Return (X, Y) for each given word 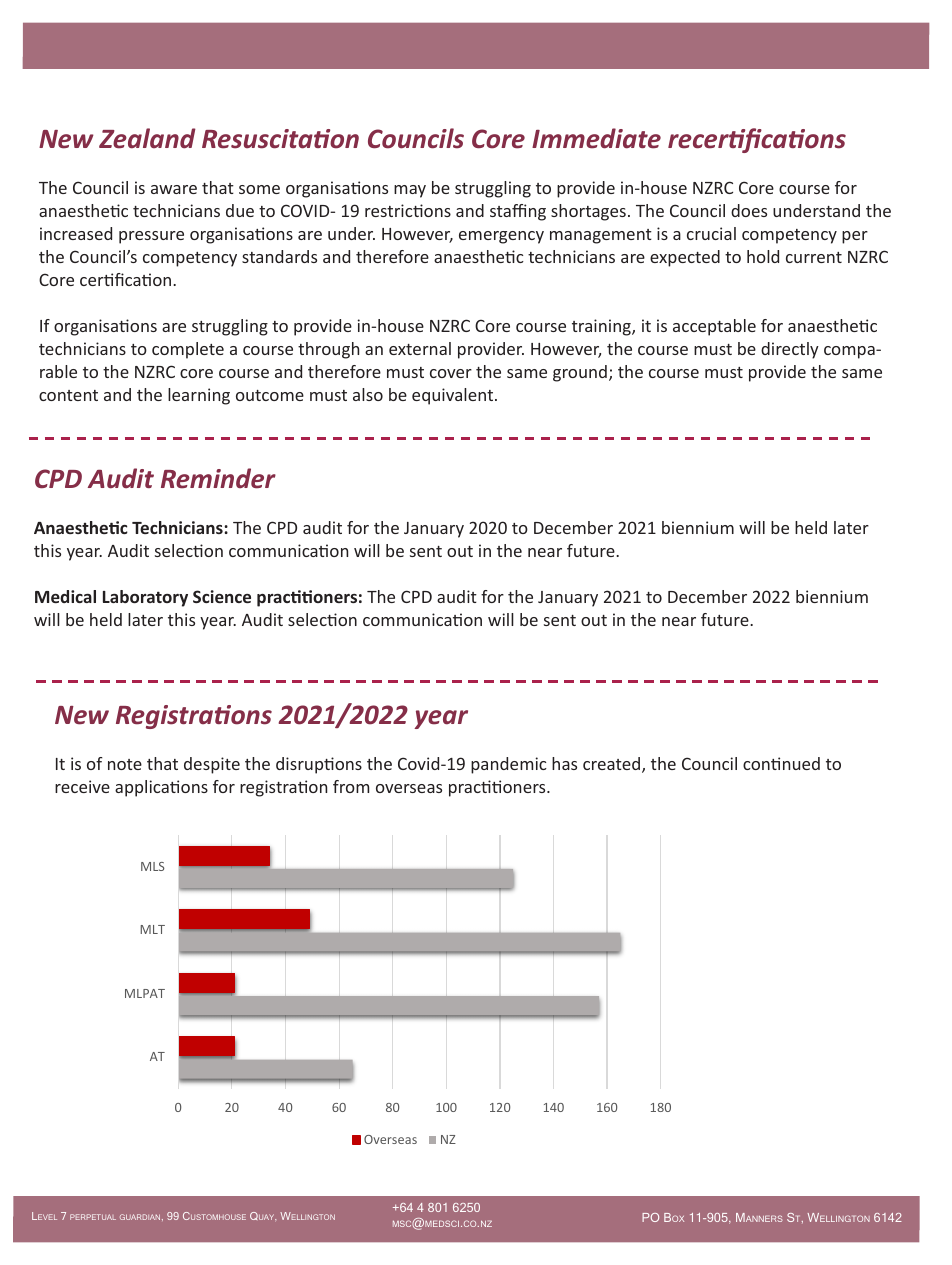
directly (790, 350)
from (351, 786)
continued (781, 763)
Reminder (218, 478)
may (410, 191)
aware (174, 189)
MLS (153, 866)
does (749, 210)
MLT (152, 929)
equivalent (454, 396)
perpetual (93, 1217)
